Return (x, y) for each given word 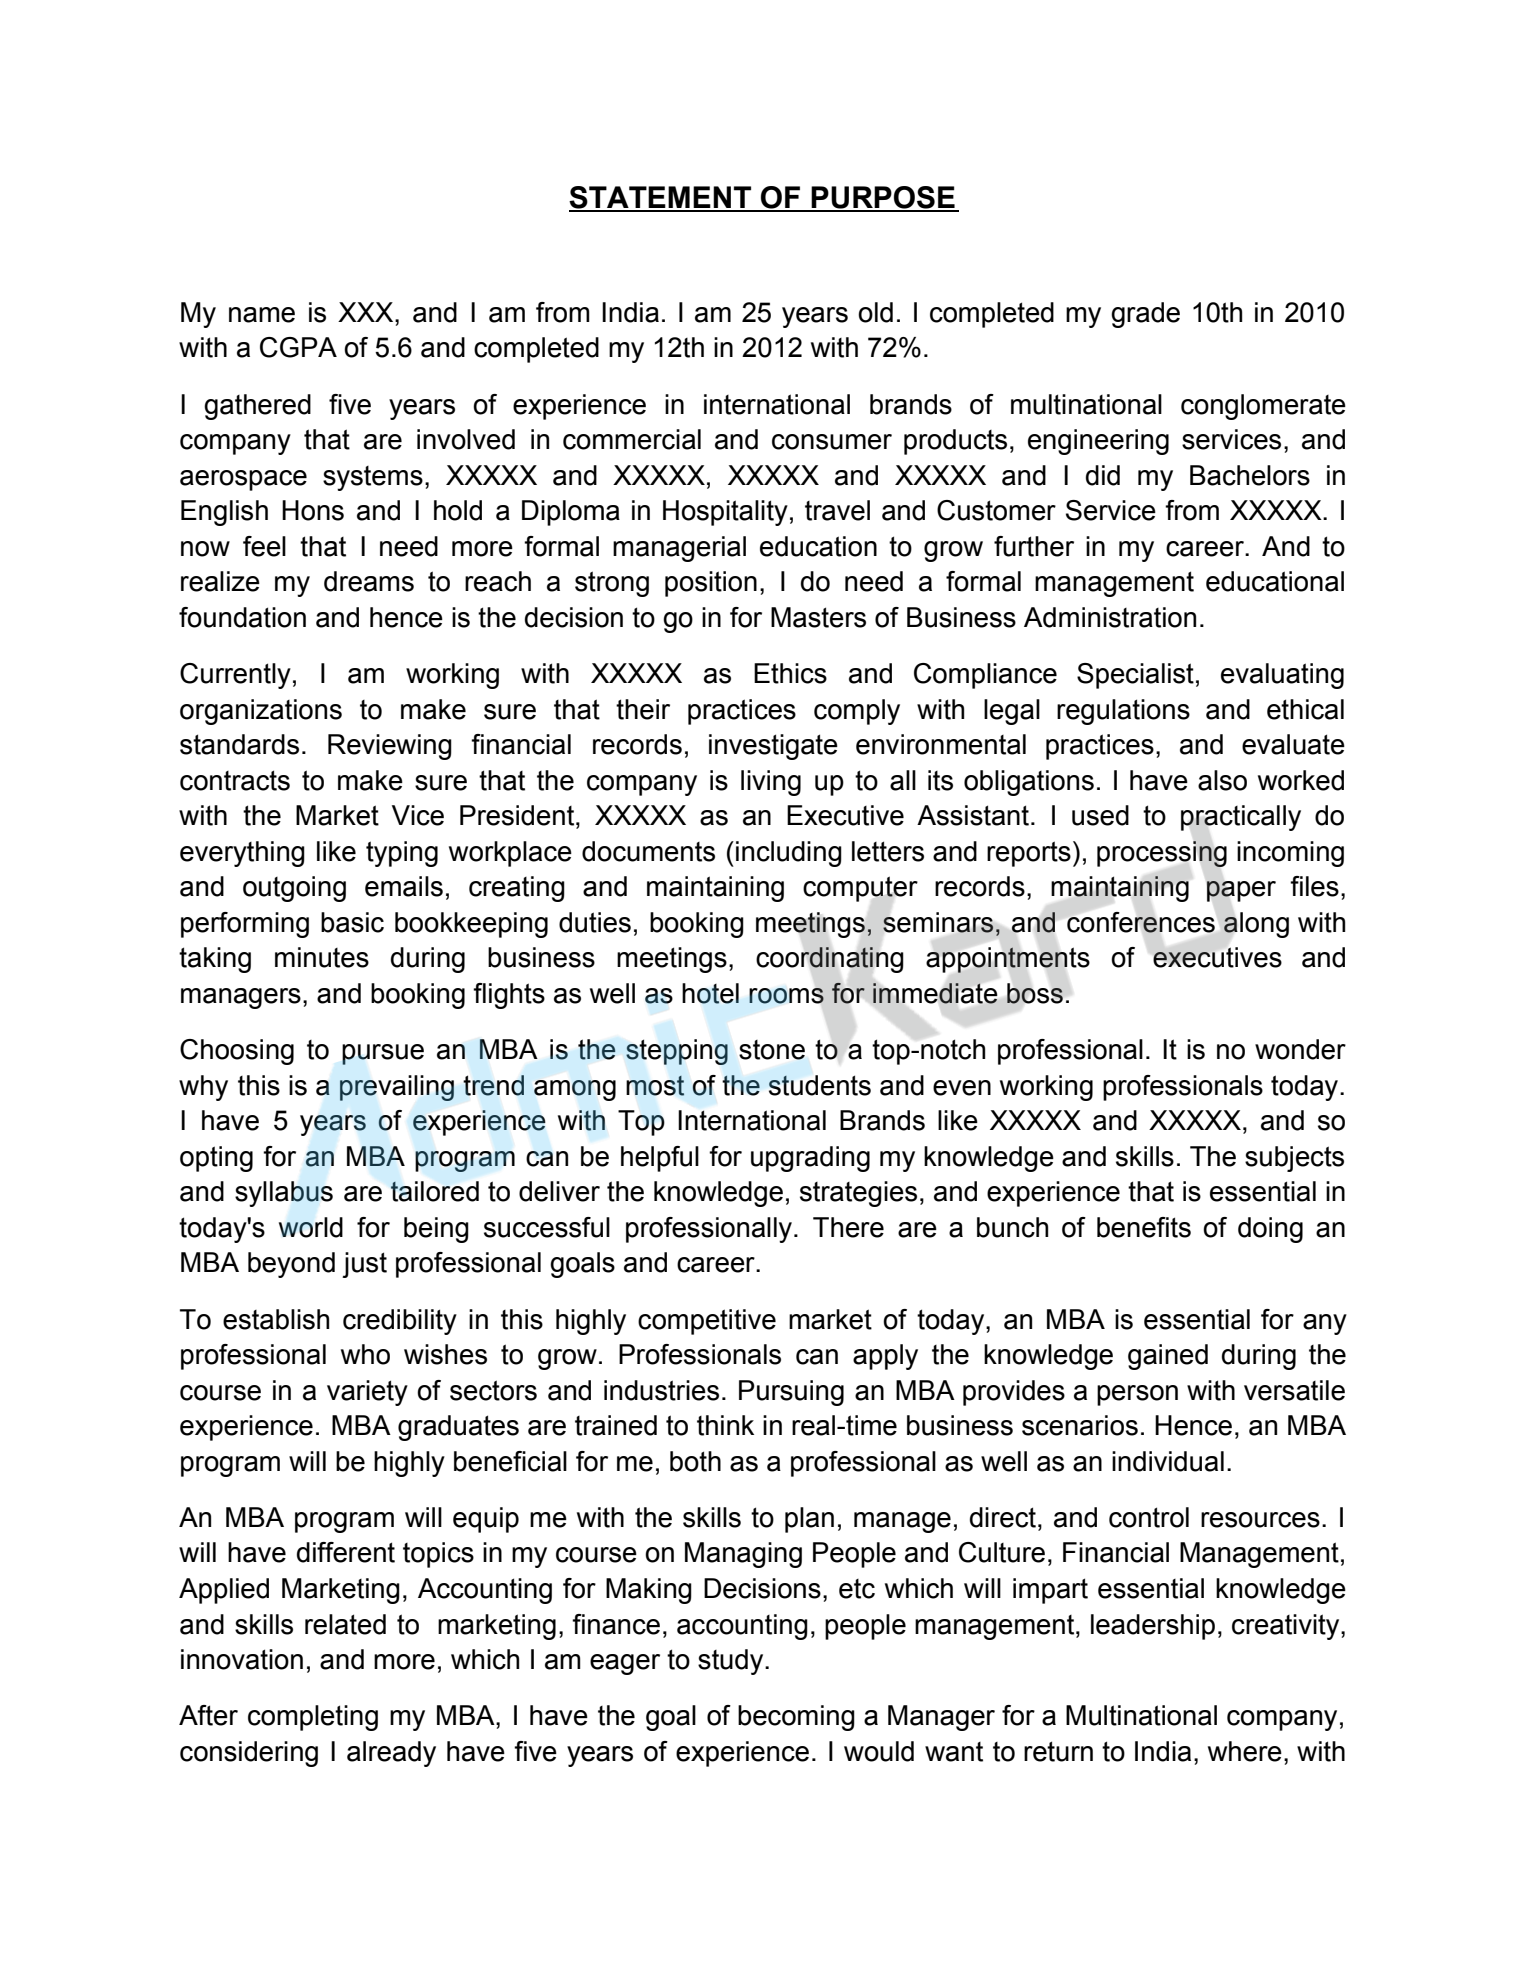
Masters (818, 617)
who (365, 1354)
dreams (369, 581)
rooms (786, 996)
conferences (1141, 922)
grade (1145, 315)
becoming (796, 1718)
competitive (707, 1322)
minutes (322, 957)
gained (1168, 1357)
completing (313, 1718)
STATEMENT (661, 198)
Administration (1110, 617)
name (262, 315)
